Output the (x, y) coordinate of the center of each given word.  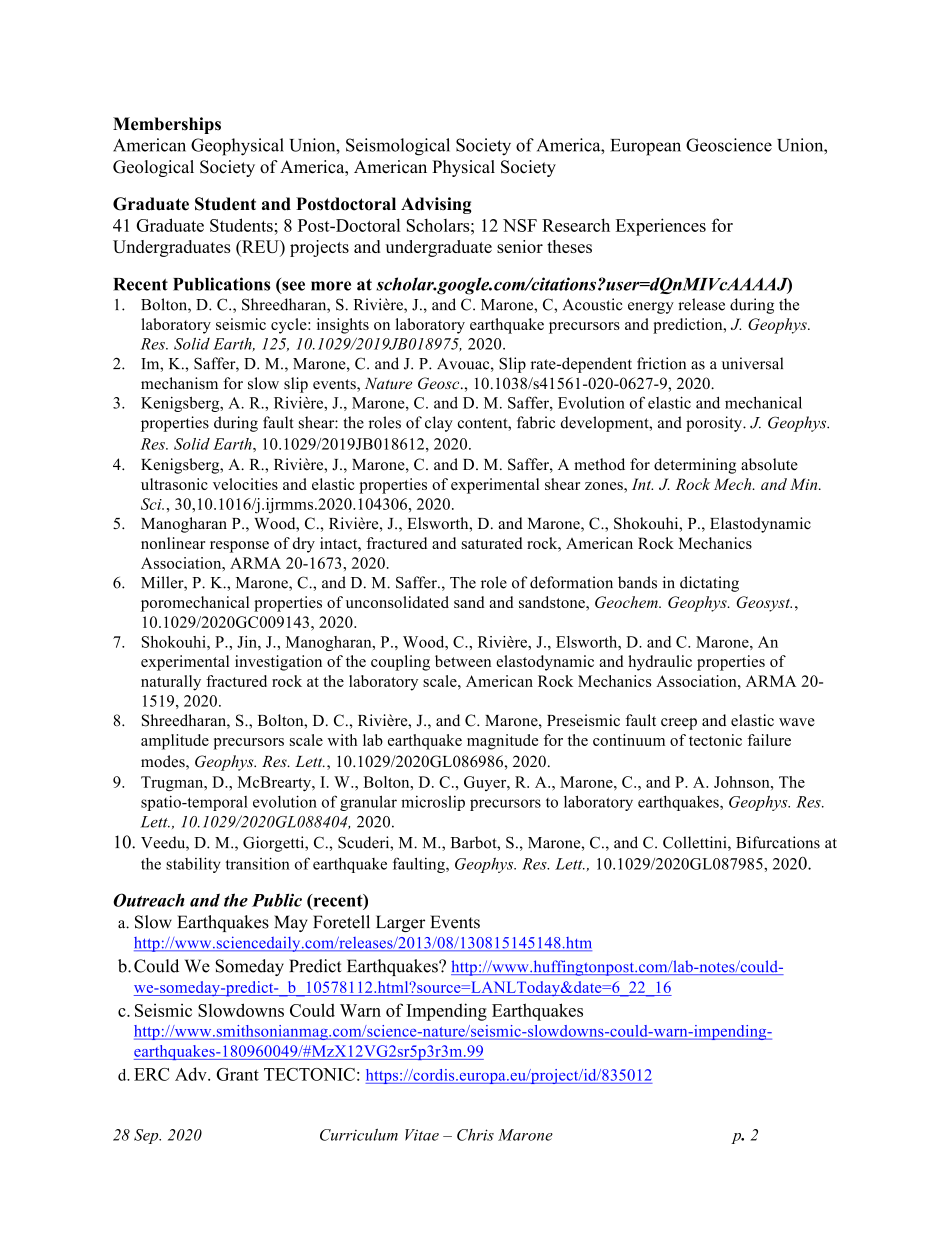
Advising (436, 205)
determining (695, 466)
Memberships (167, 125)
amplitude (175, 742)
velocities (245, 484)
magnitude (502, 742)
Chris (475, 1135)
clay (439, 424)
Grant (237, 1074)
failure (769, 740)
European (646, 147)
